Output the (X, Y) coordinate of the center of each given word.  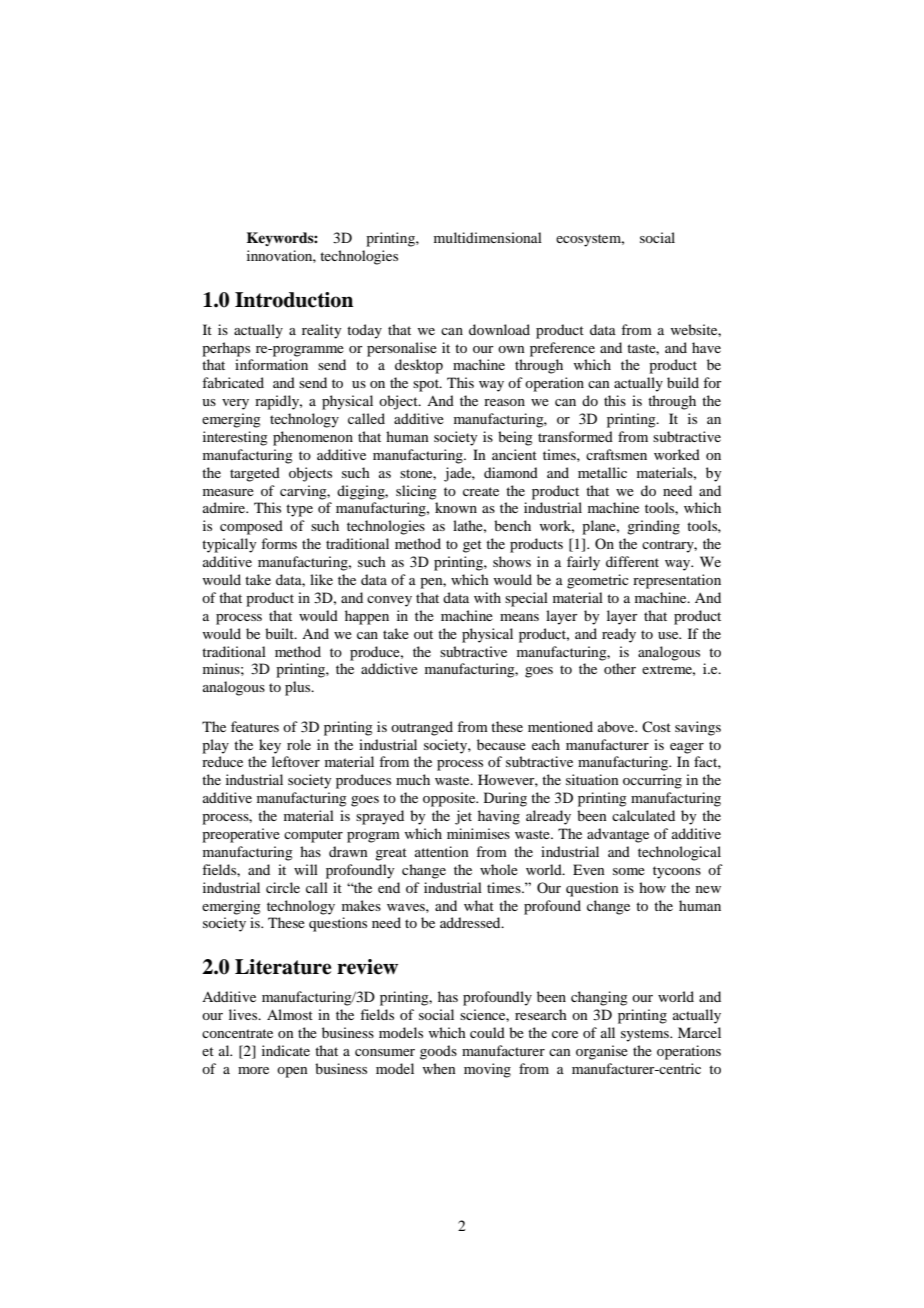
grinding (653, 527)
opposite (450, 799)
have (706, 347)
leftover (296, 761)
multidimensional (488, 237)
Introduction (294, 300)
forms (279, 543)
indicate (286, 1050)
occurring (652, 781)
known (456, 507)
